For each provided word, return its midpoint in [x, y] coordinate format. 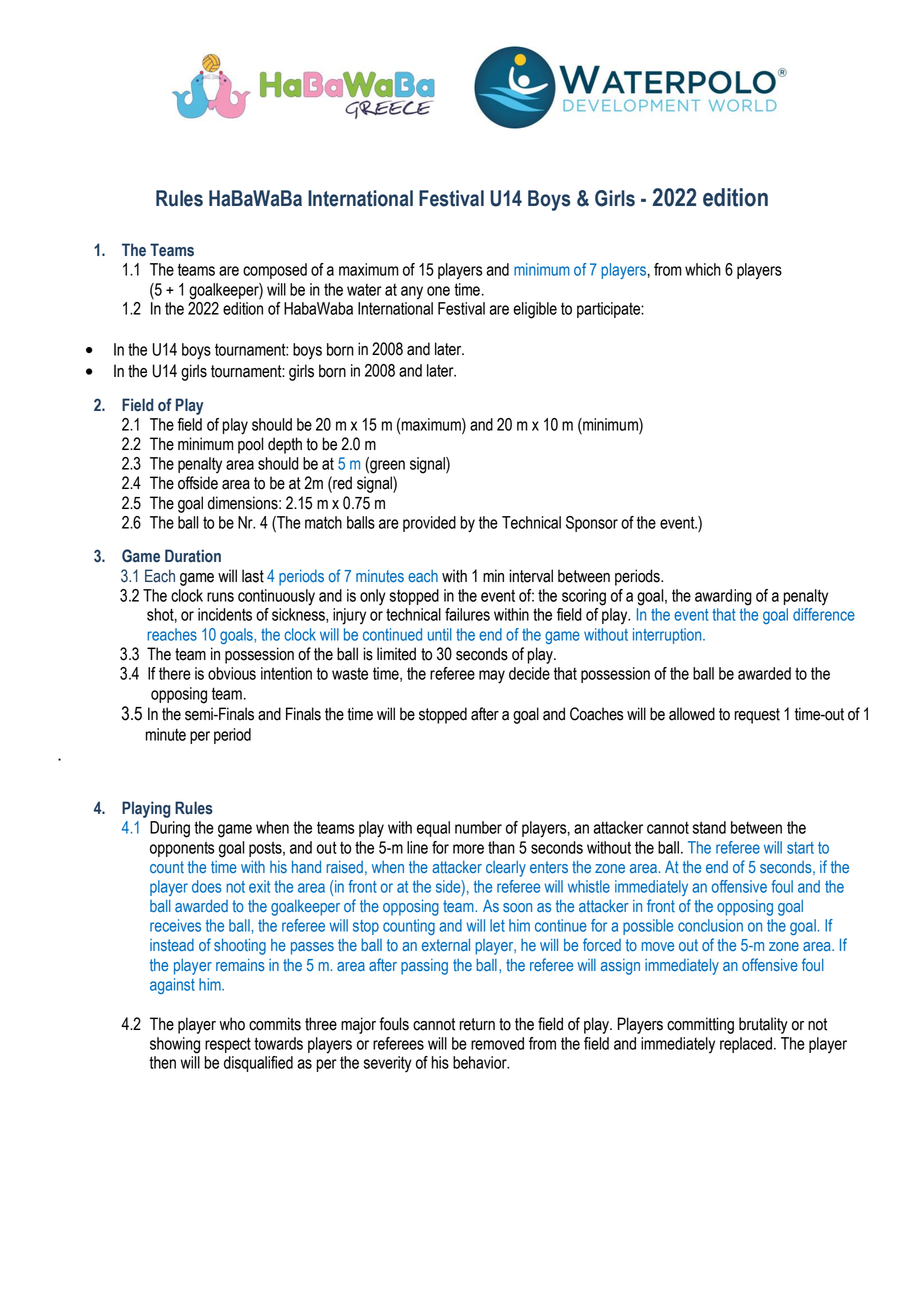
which [703, 269]
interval [531, 576]
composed [275, 271]
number [478, 827]
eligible [535, 310]
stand [709, 827]
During [170, 829]
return [477, 1024]
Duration [193, 556]
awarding [723, 597]
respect [228, 1045]
